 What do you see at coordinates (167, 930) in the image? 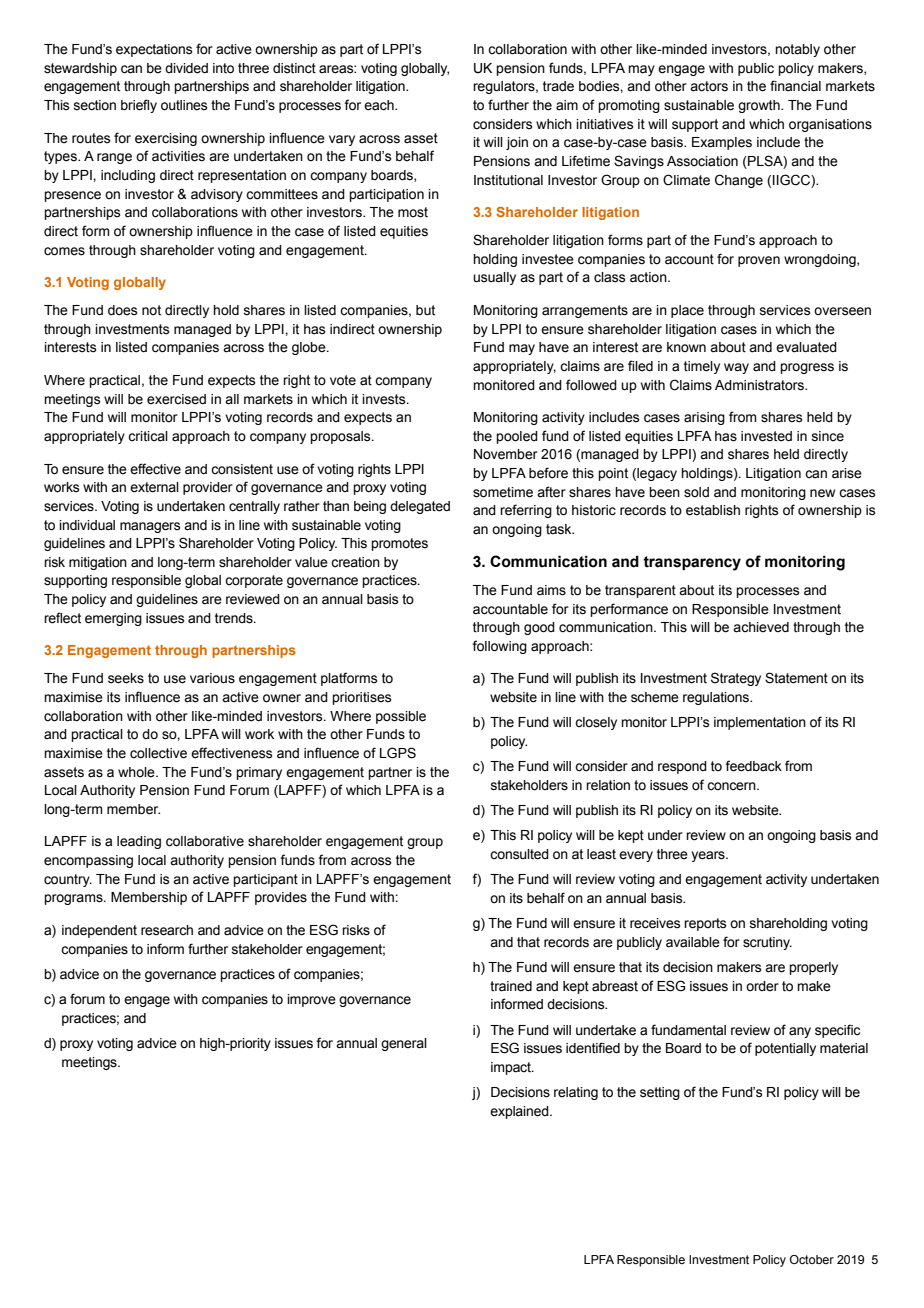
I see `research` at bounding box center [167, 930].
